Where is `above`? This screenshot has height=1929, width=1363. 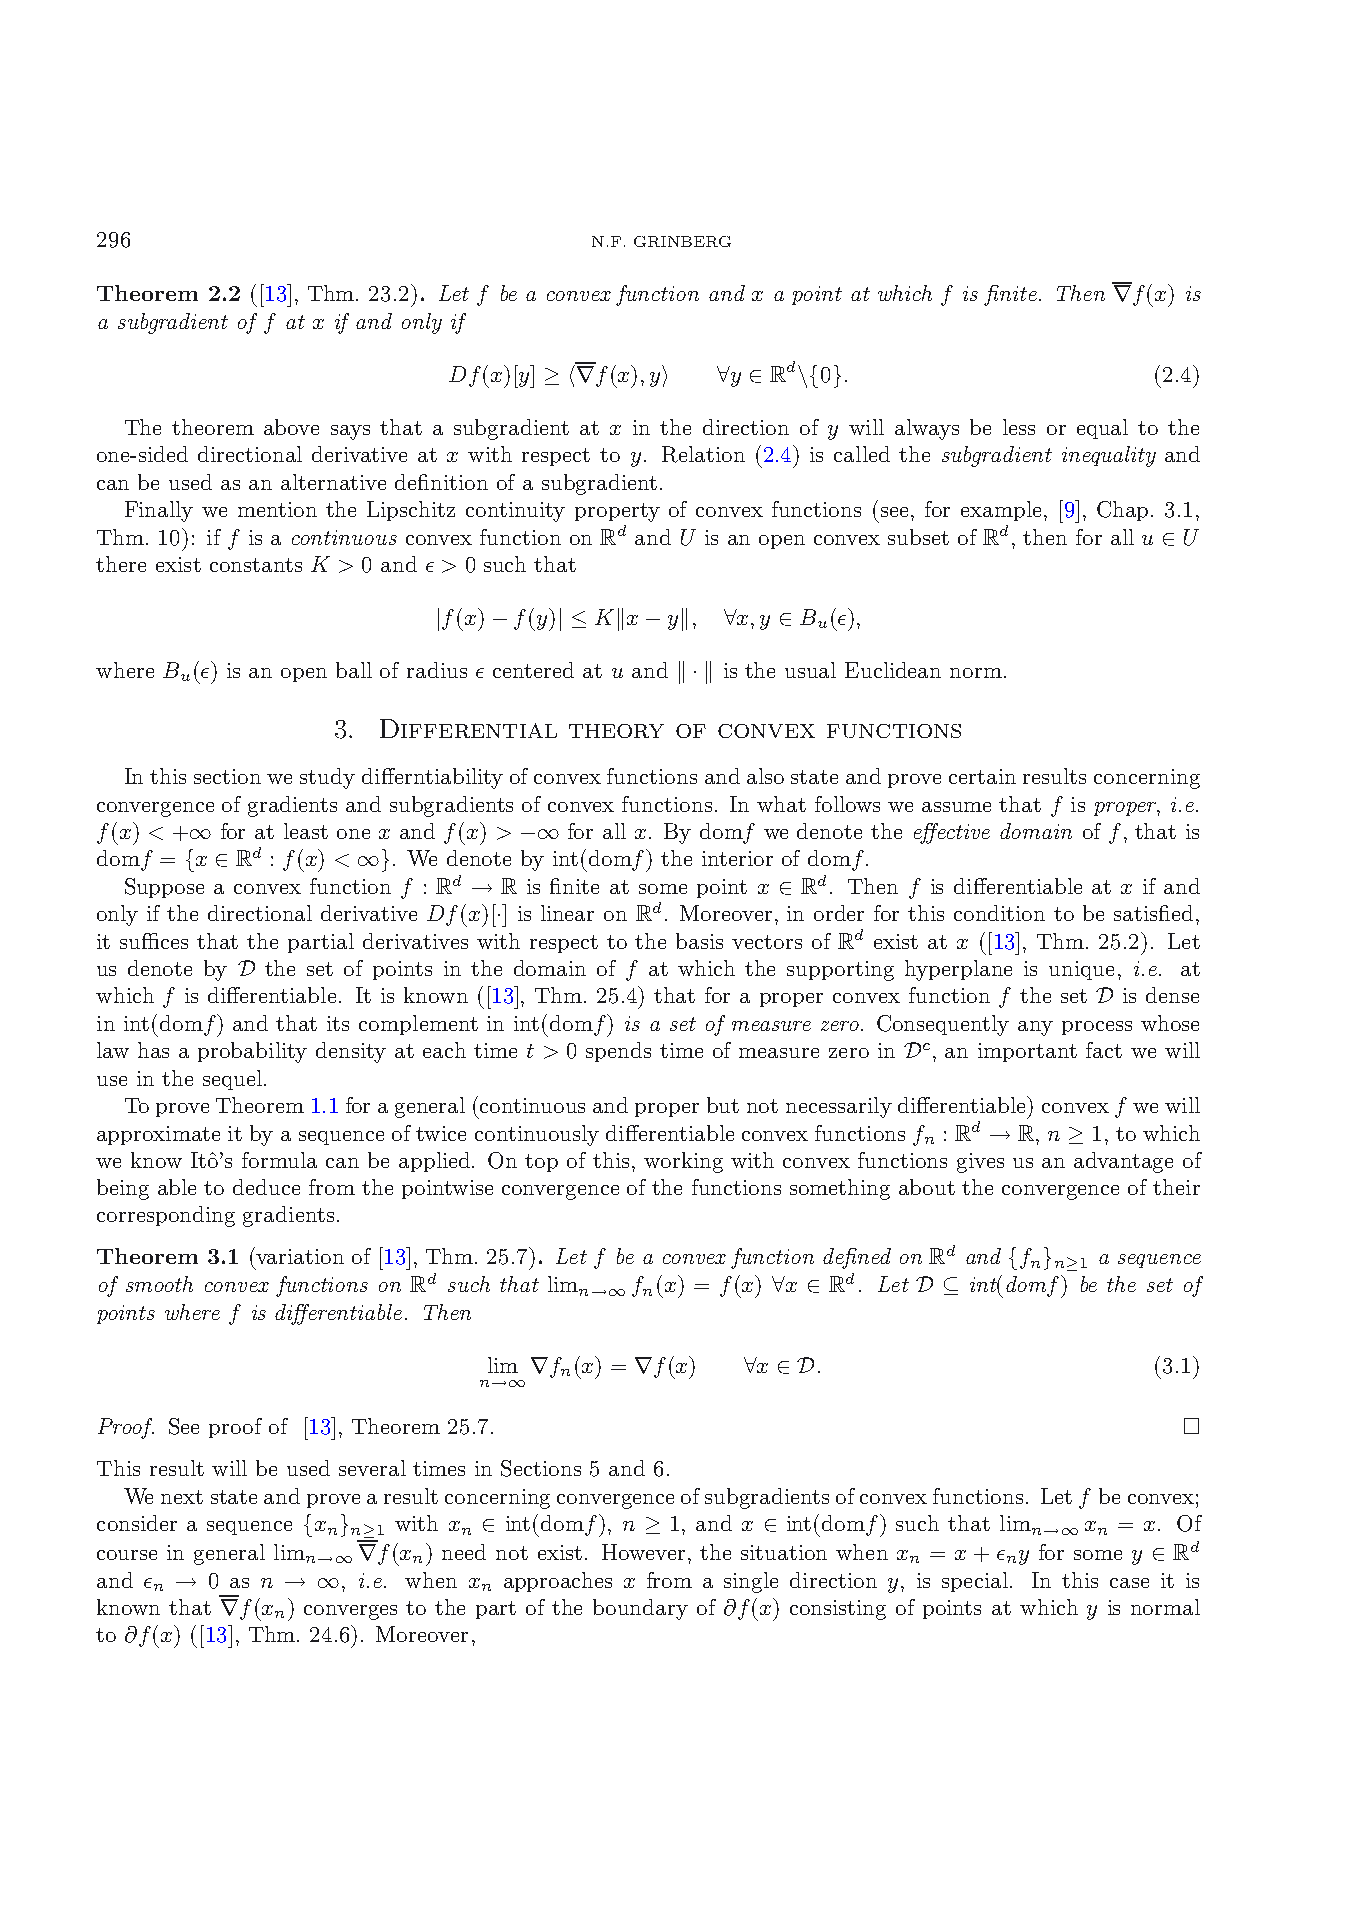
above is located at coordinates (291, 427).
